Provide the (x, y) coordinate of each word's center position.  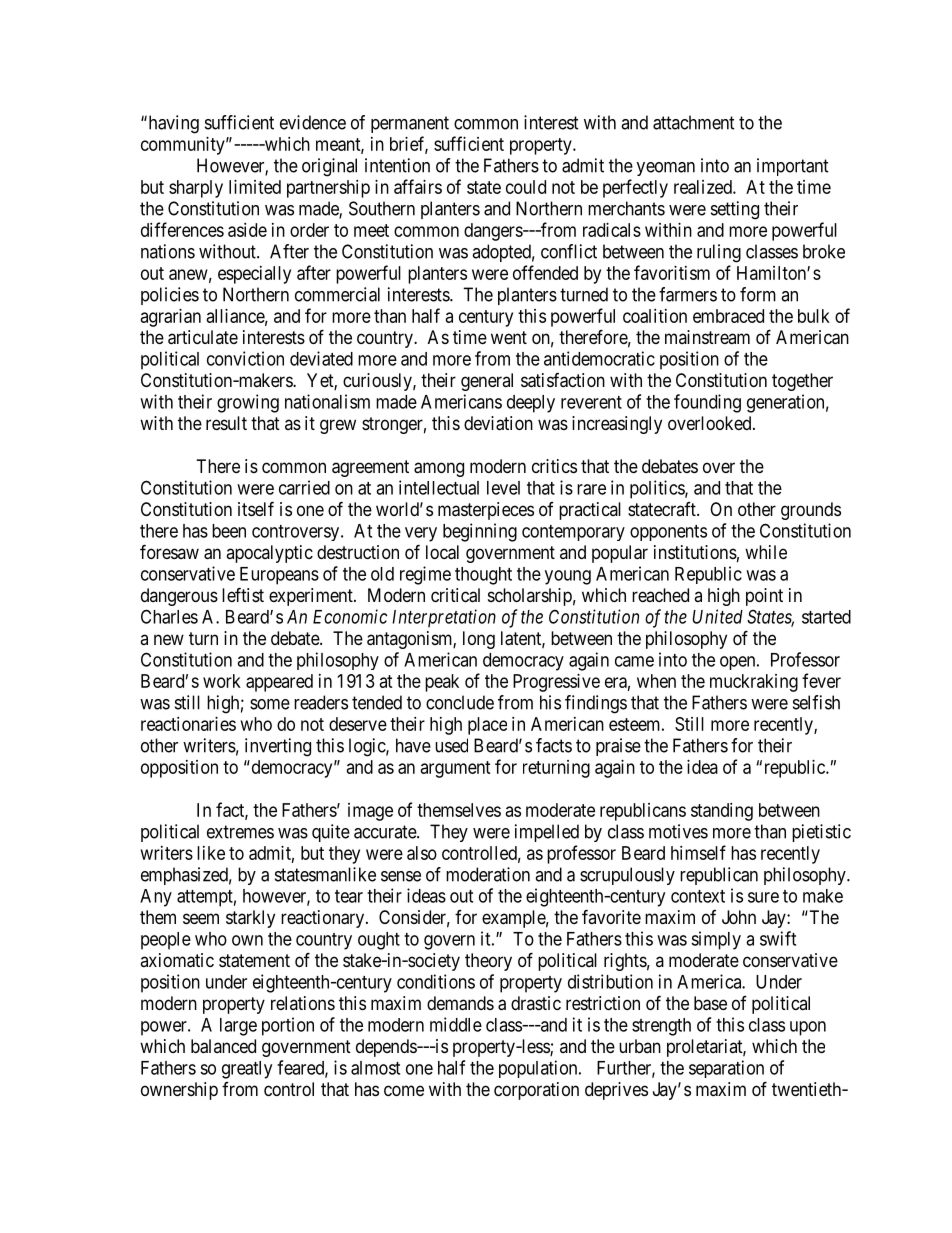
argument (456, 769)
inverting (278, 747)
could (526, 187)
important (793, 167)
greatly (247, 1070)
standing (722, 812)
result (226, 423)
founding (707, 403)
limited (255, 187)
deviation (498, 423)
